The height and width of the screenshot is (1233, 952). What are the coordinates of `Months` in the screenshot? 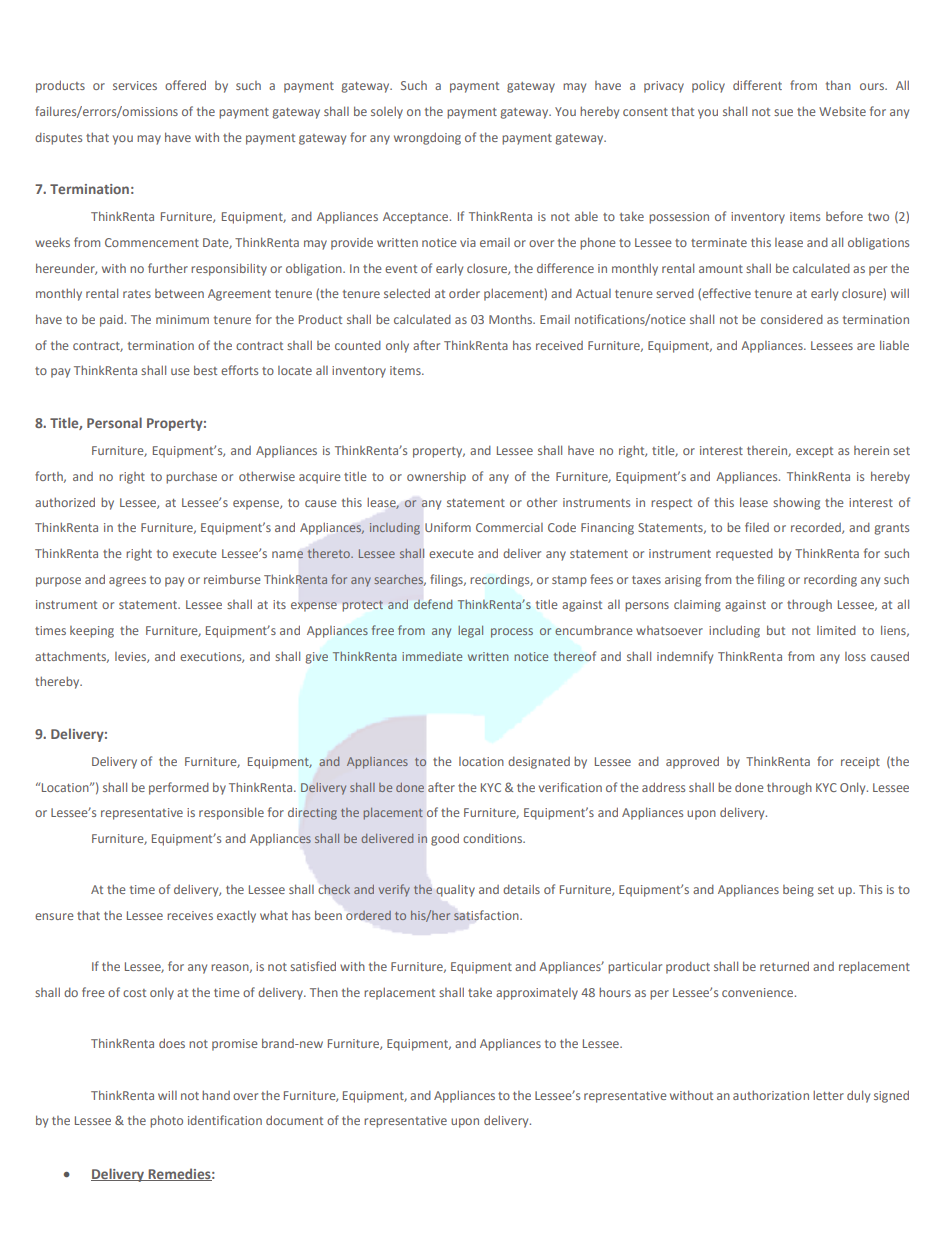 It's located at (512, 319).
